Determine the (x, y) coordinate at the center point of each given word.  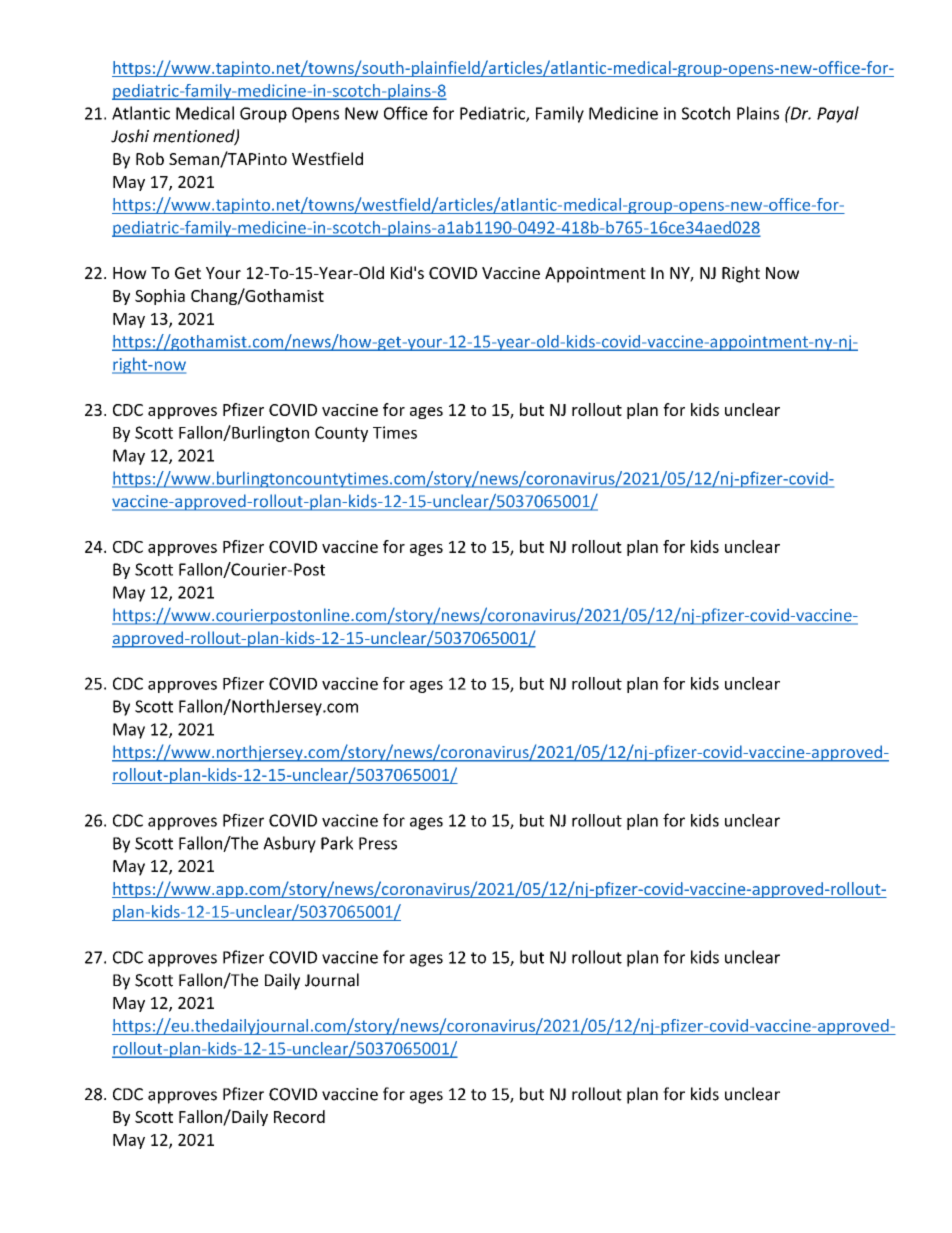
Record (299, 1116)
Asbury (289, 844)
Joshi (130, 136)
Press (378, 843)
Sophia (160, 297)
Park (337, 843)
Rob (150, 158)
